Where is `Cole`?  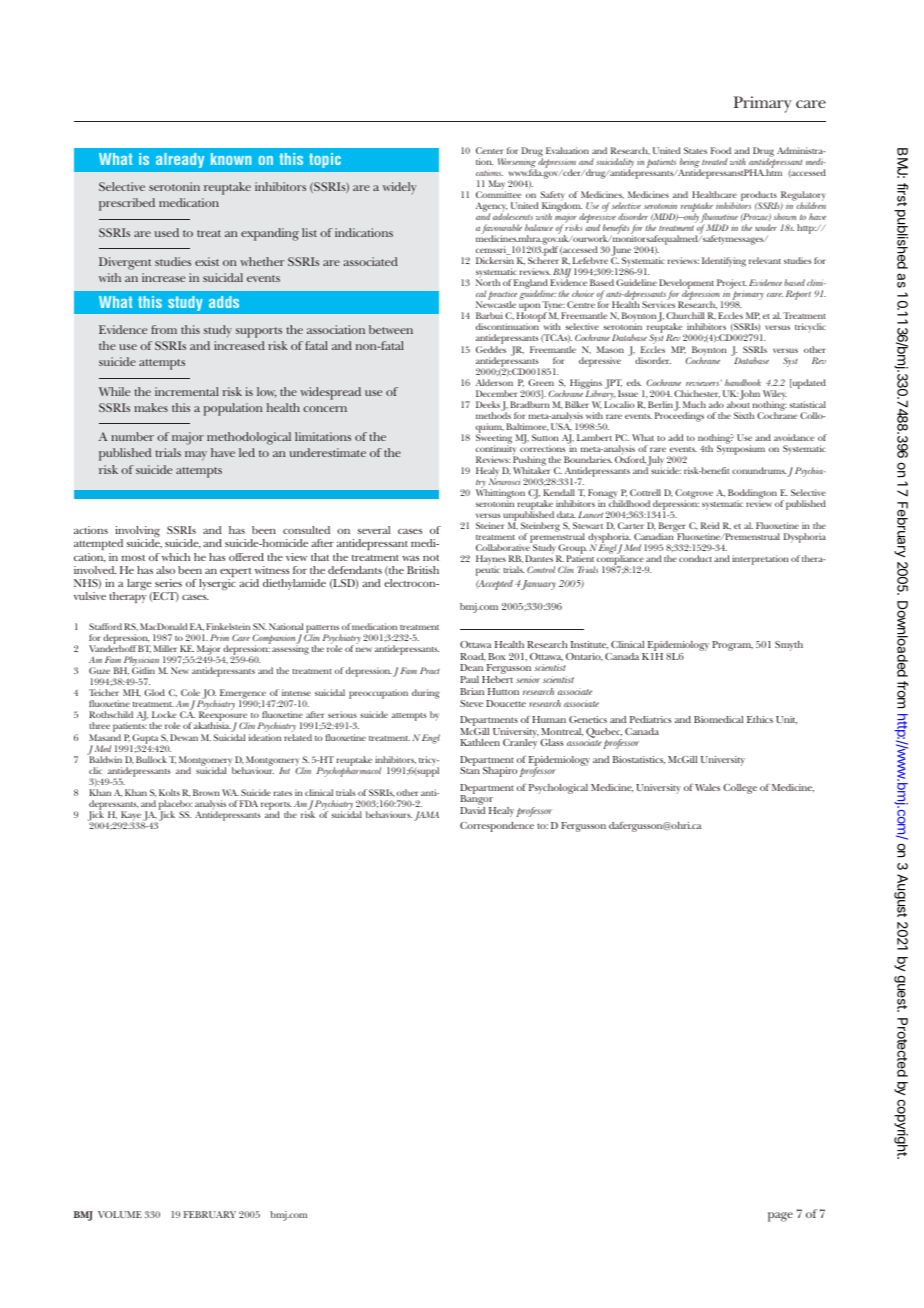 Cole is located at coordinates (190, 692).
